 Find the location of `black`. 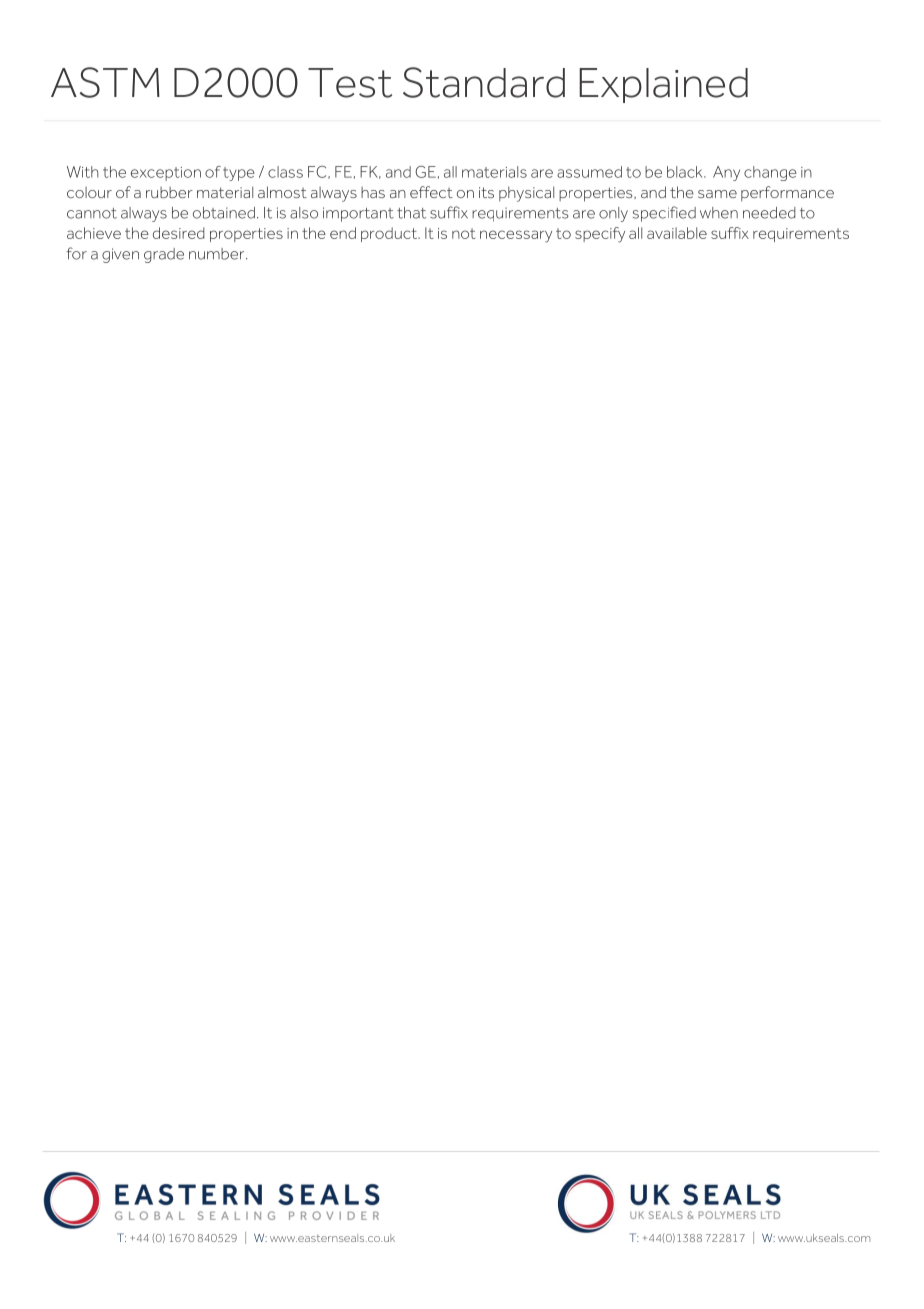

black is located at coordinates (686, 172).
